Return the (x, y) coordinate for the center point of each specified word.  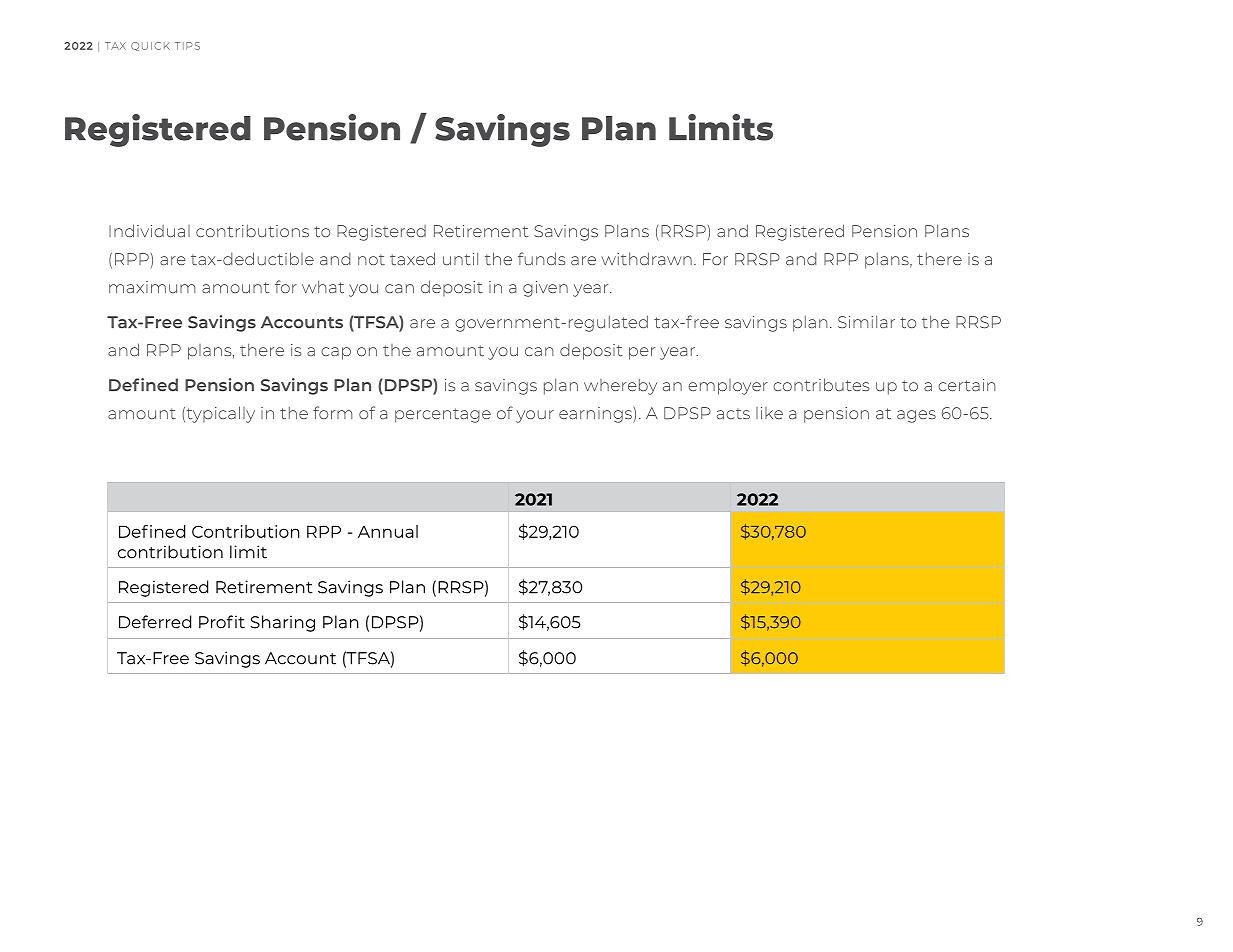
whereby (620, 386)
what (323, 287)
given (545, 289)
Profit (222, 622)
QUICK (150, 46)
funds (541, 259)
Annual (388, 531)
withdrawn (646, 258)
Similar (866, 322)
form (332, 412)
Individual (149, 231)
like (769, 413)
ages (916, 416)
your (535, 416)
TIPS (187, 46)
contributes (821, 385)
